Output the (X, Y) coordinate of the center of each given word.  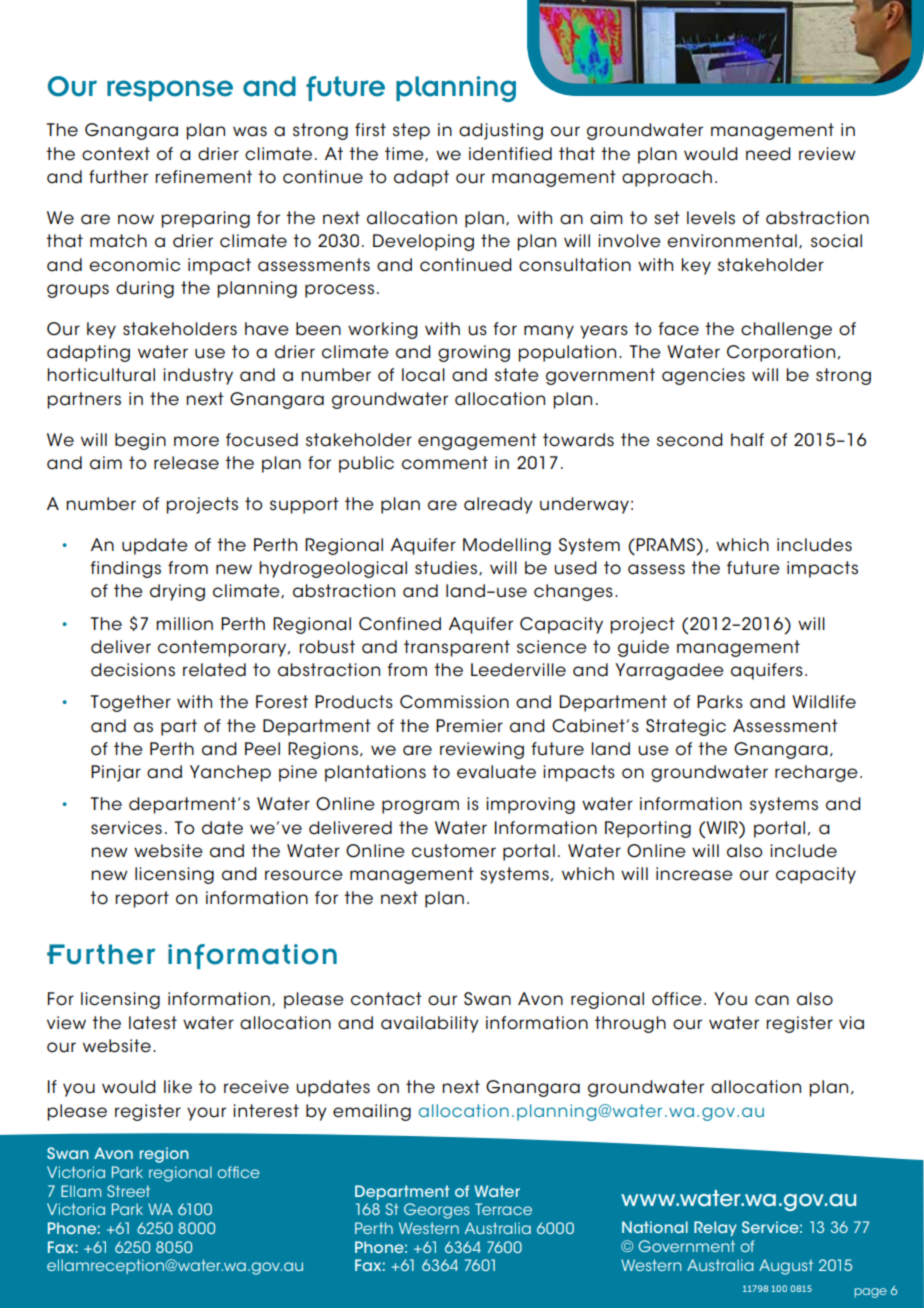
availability (430, 1024)
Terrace (503, 1209)
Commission (454, 702)
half (747, 440)
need (768, 154)
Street (128, 1191)
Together (131, 703)
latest (153, 1023)
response (170, 90)
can (772, 1000)
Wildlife (824, 702)
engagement (477, 441)
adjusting (501, 131)
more (196, 441)
